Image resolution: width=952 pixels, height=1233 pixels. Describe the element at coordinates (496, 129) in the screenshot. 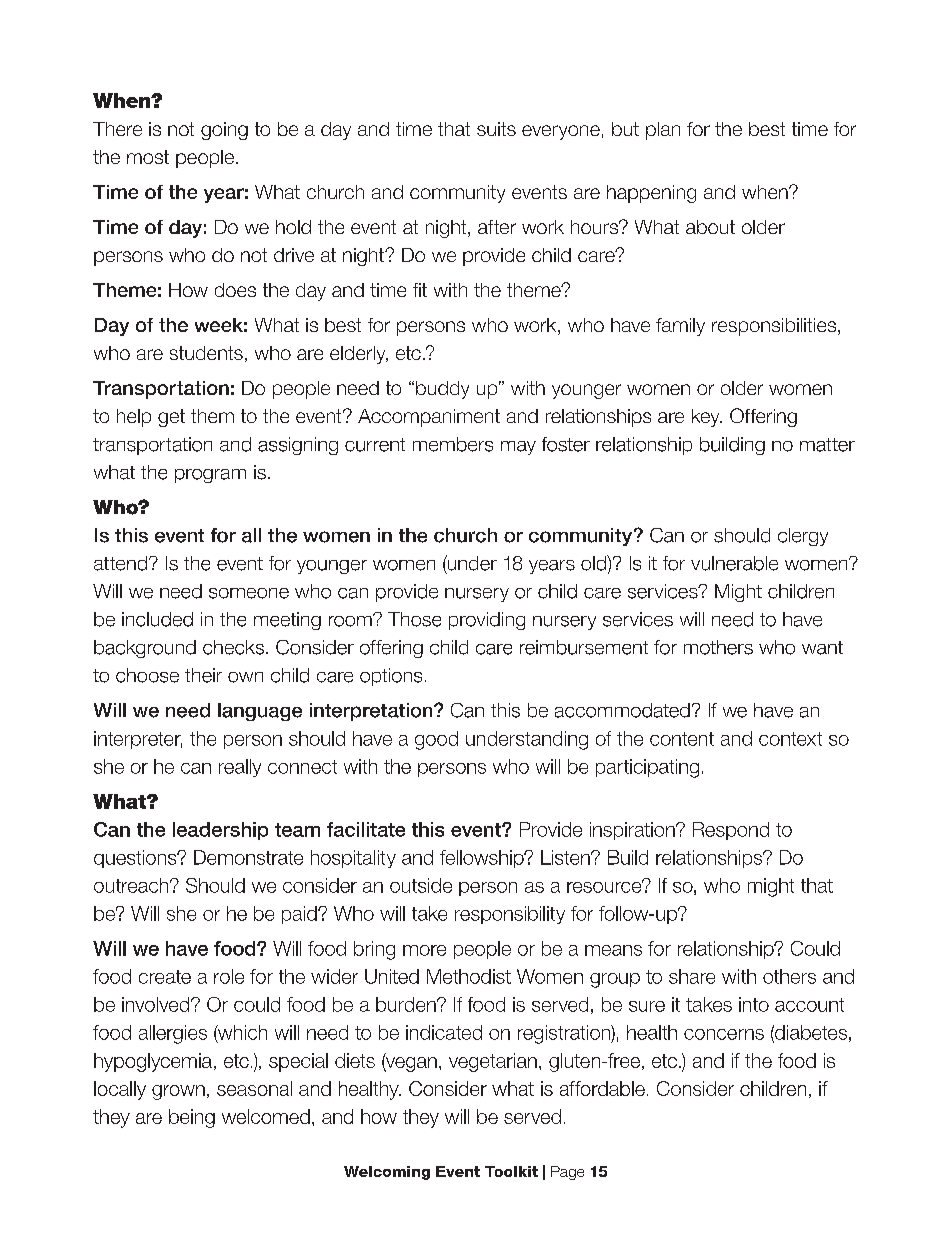

I see `suits` at that location.
